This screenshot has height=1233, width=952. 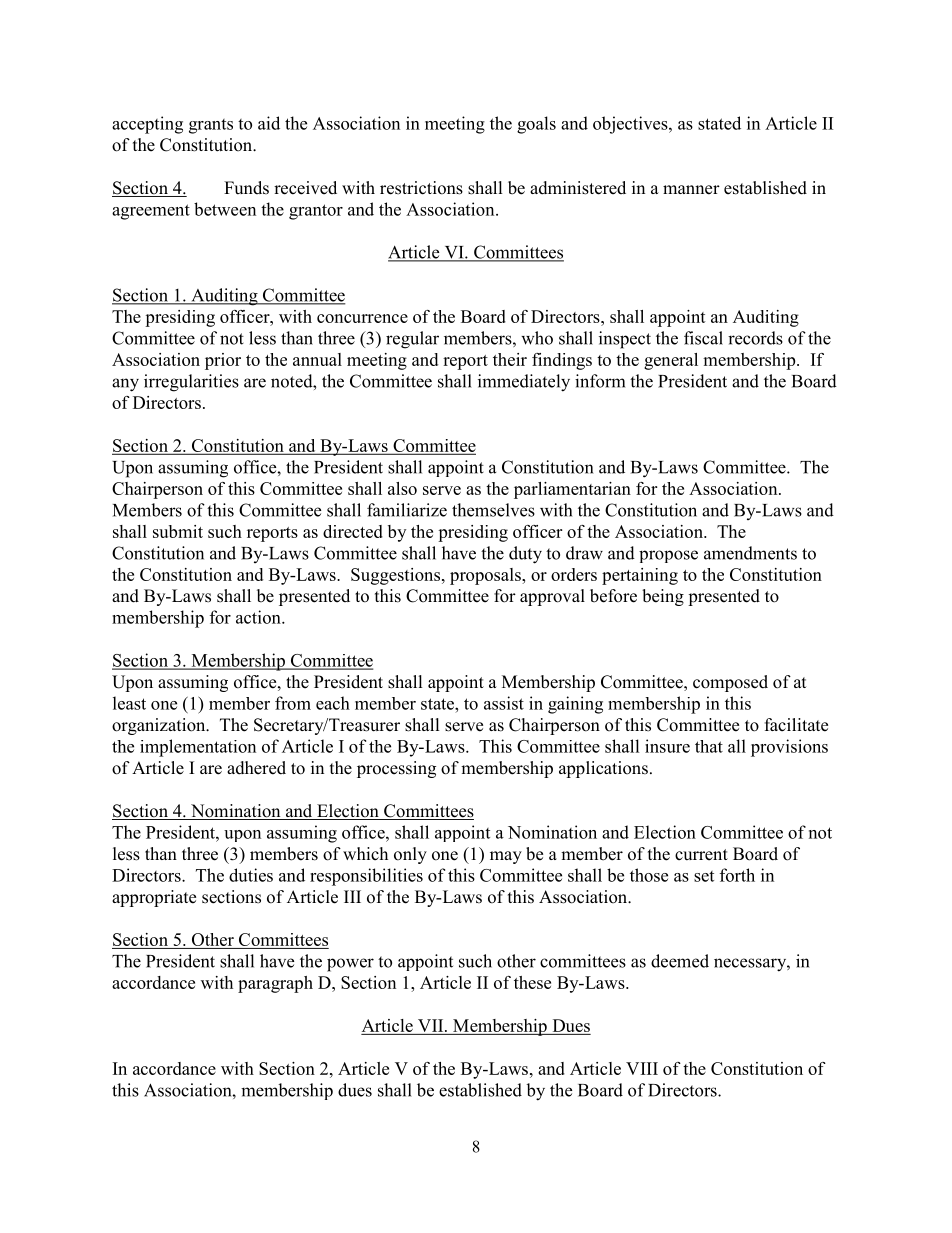 I want to click on their, so click(x=510, y=359).
